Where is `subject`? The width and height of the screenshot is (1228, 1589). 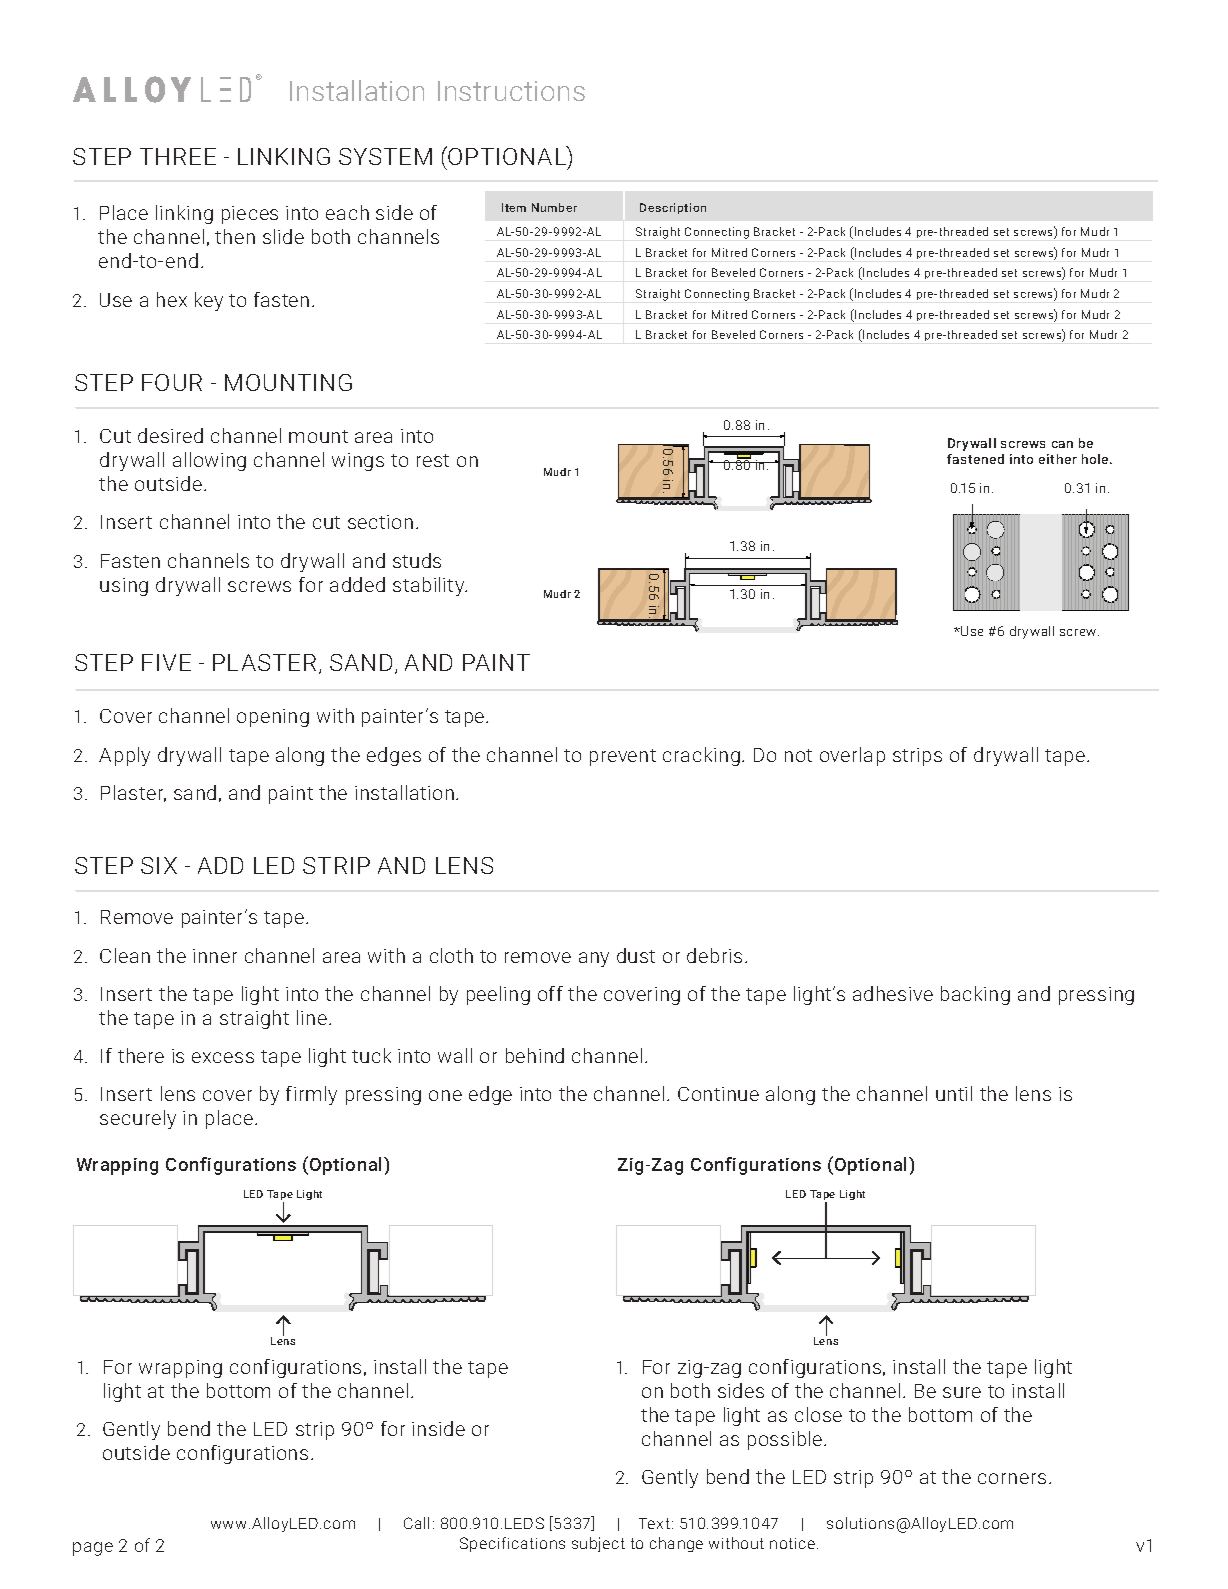 subject is located at coordinates (598, 1544).
